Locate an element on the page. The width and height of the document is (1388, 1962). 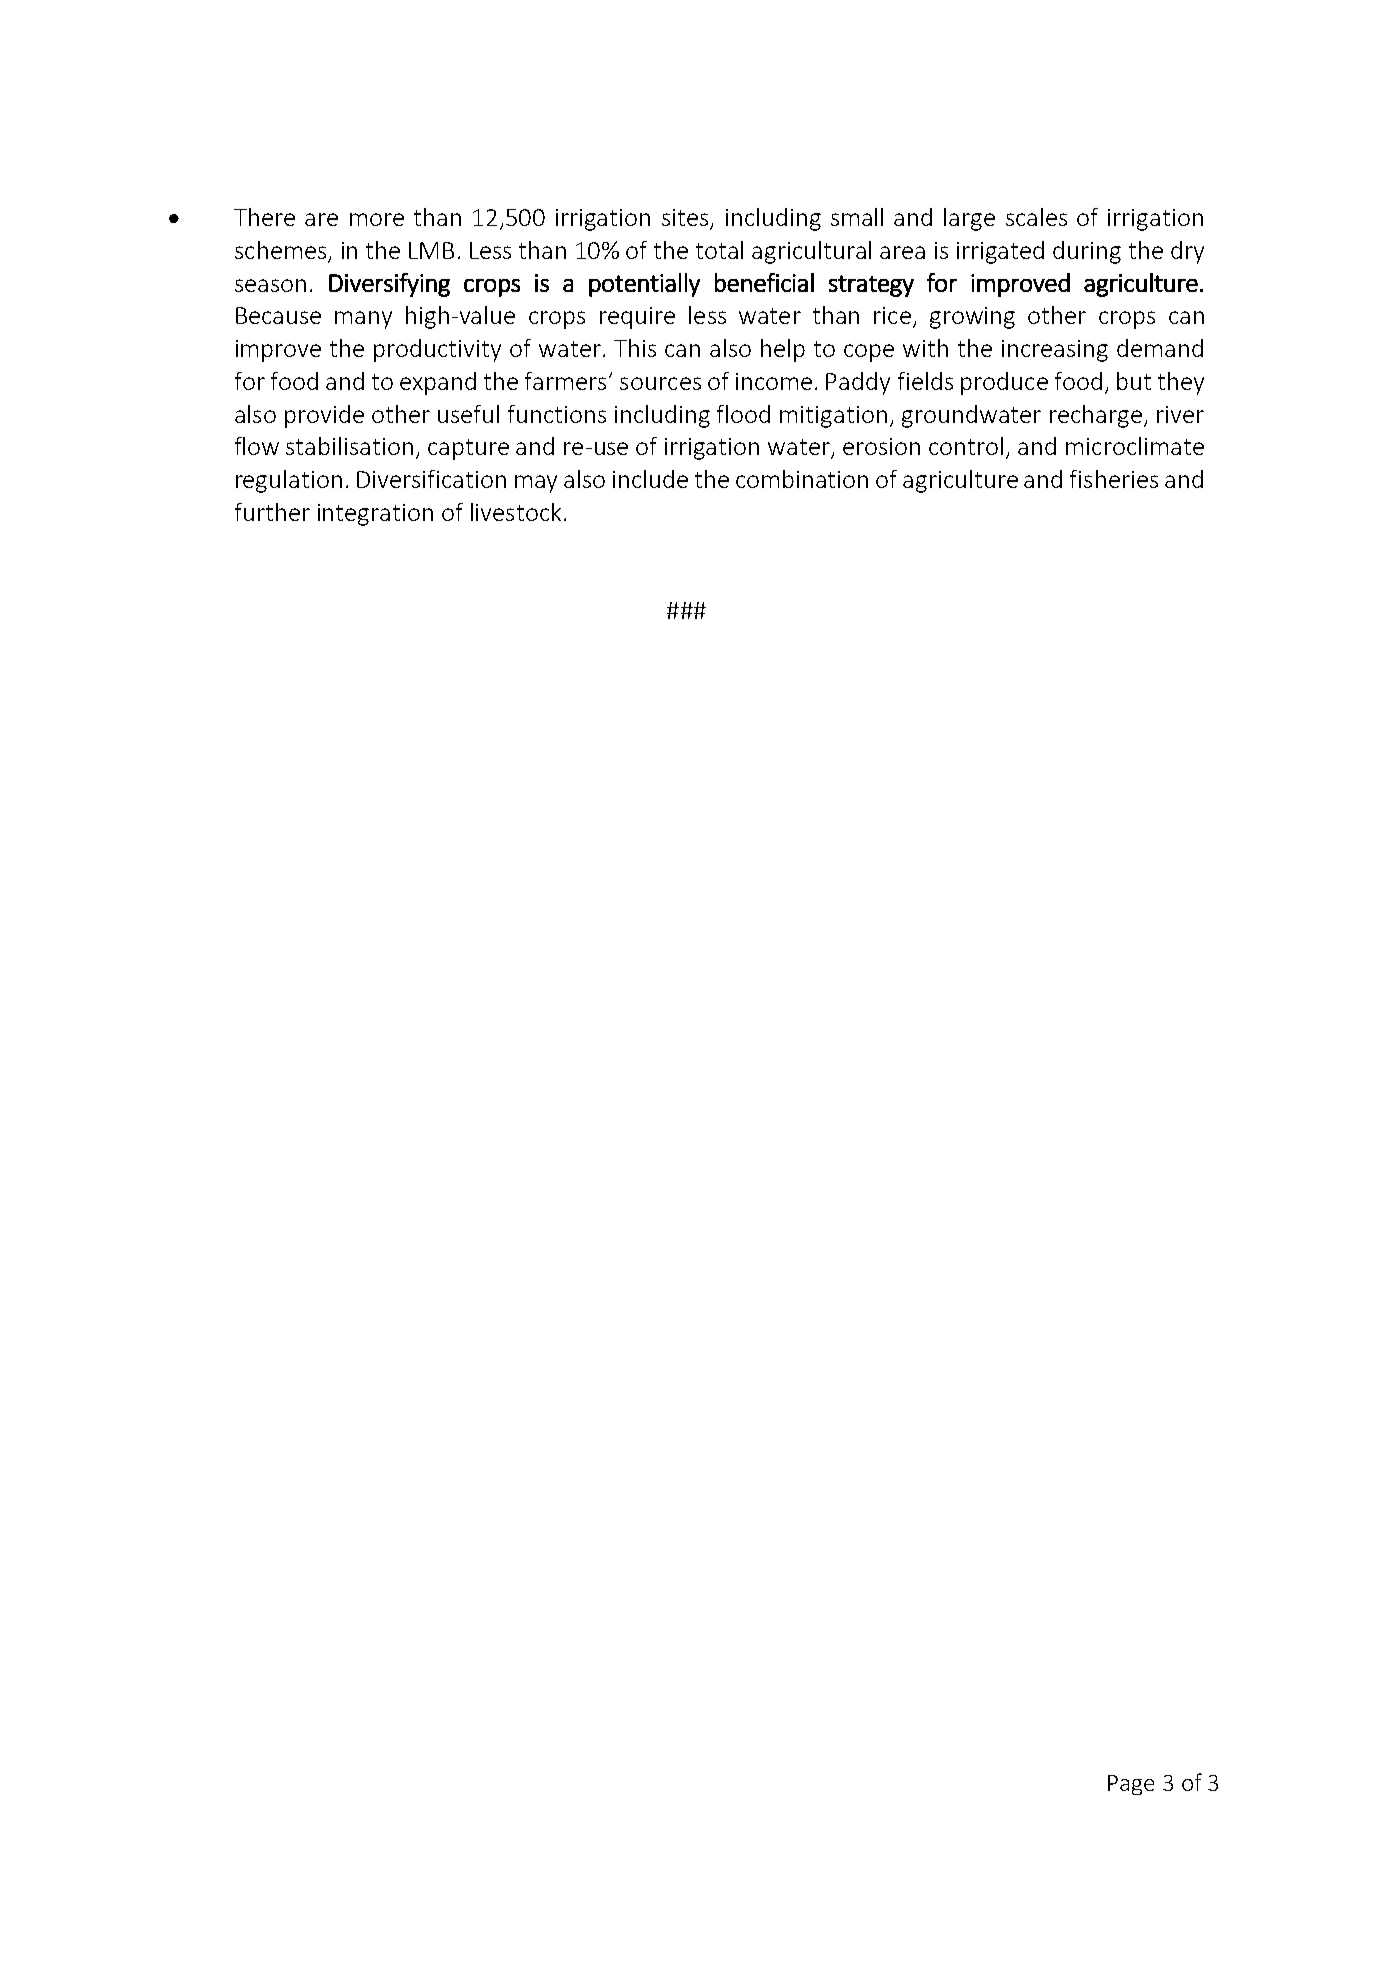
fisheries is located at coordinates (1114, 479).
